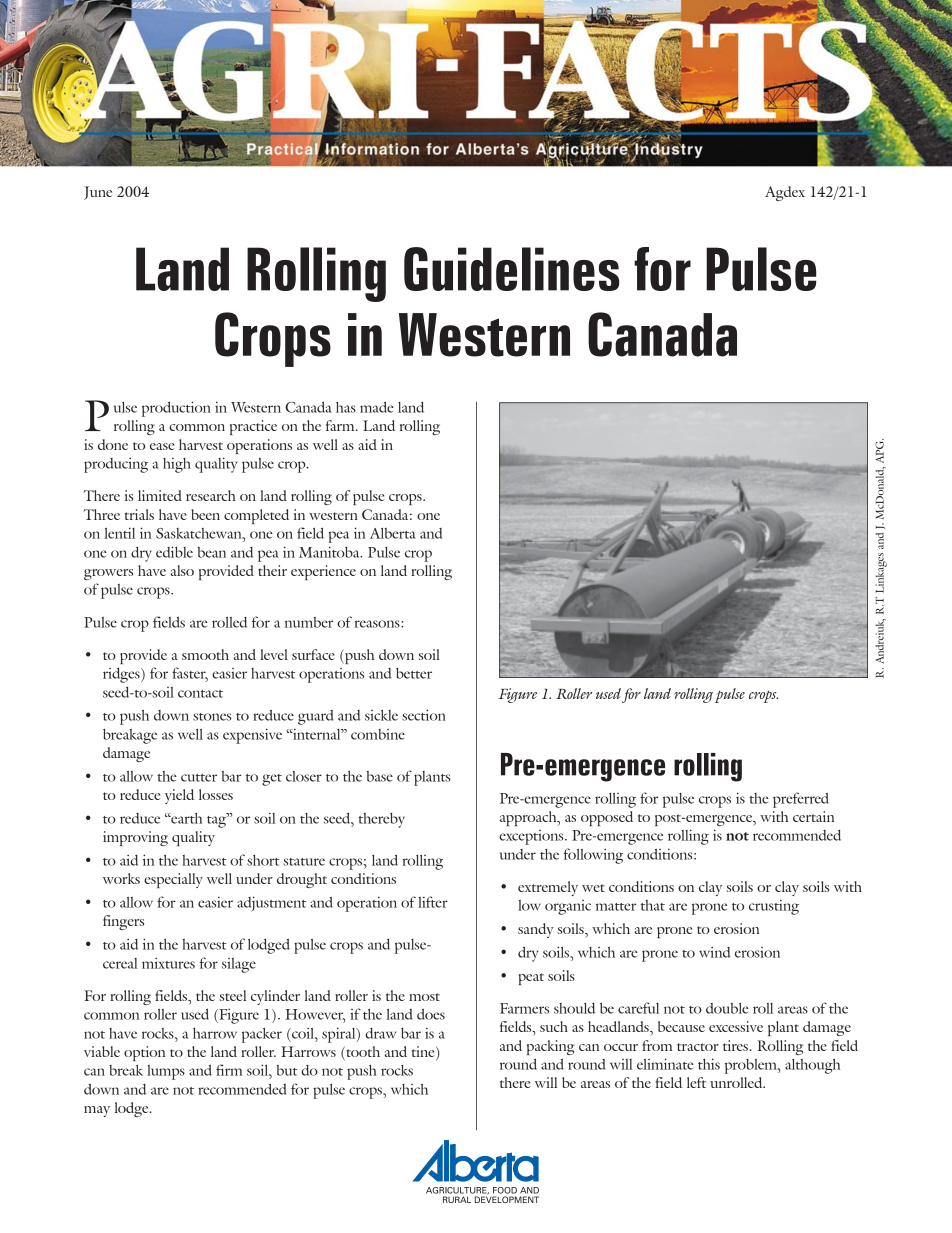 The height and width of the image is (1233, 952). What do you see at coordinates (166, 1072) in the image?
I see `lumps` at bounding box center [166, 1072].
